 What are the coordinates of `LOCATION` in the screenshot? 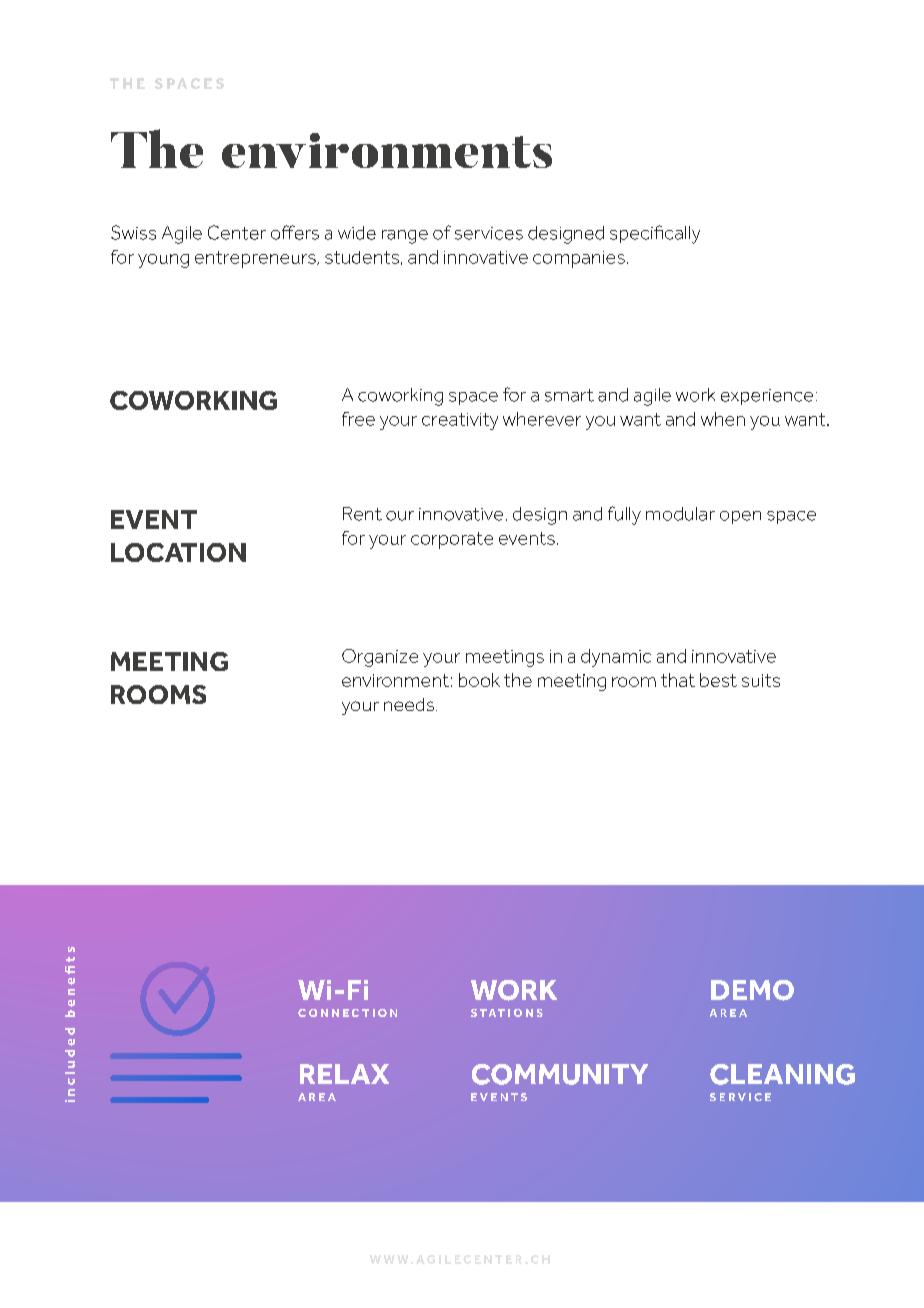 It's located at (178, 552).
